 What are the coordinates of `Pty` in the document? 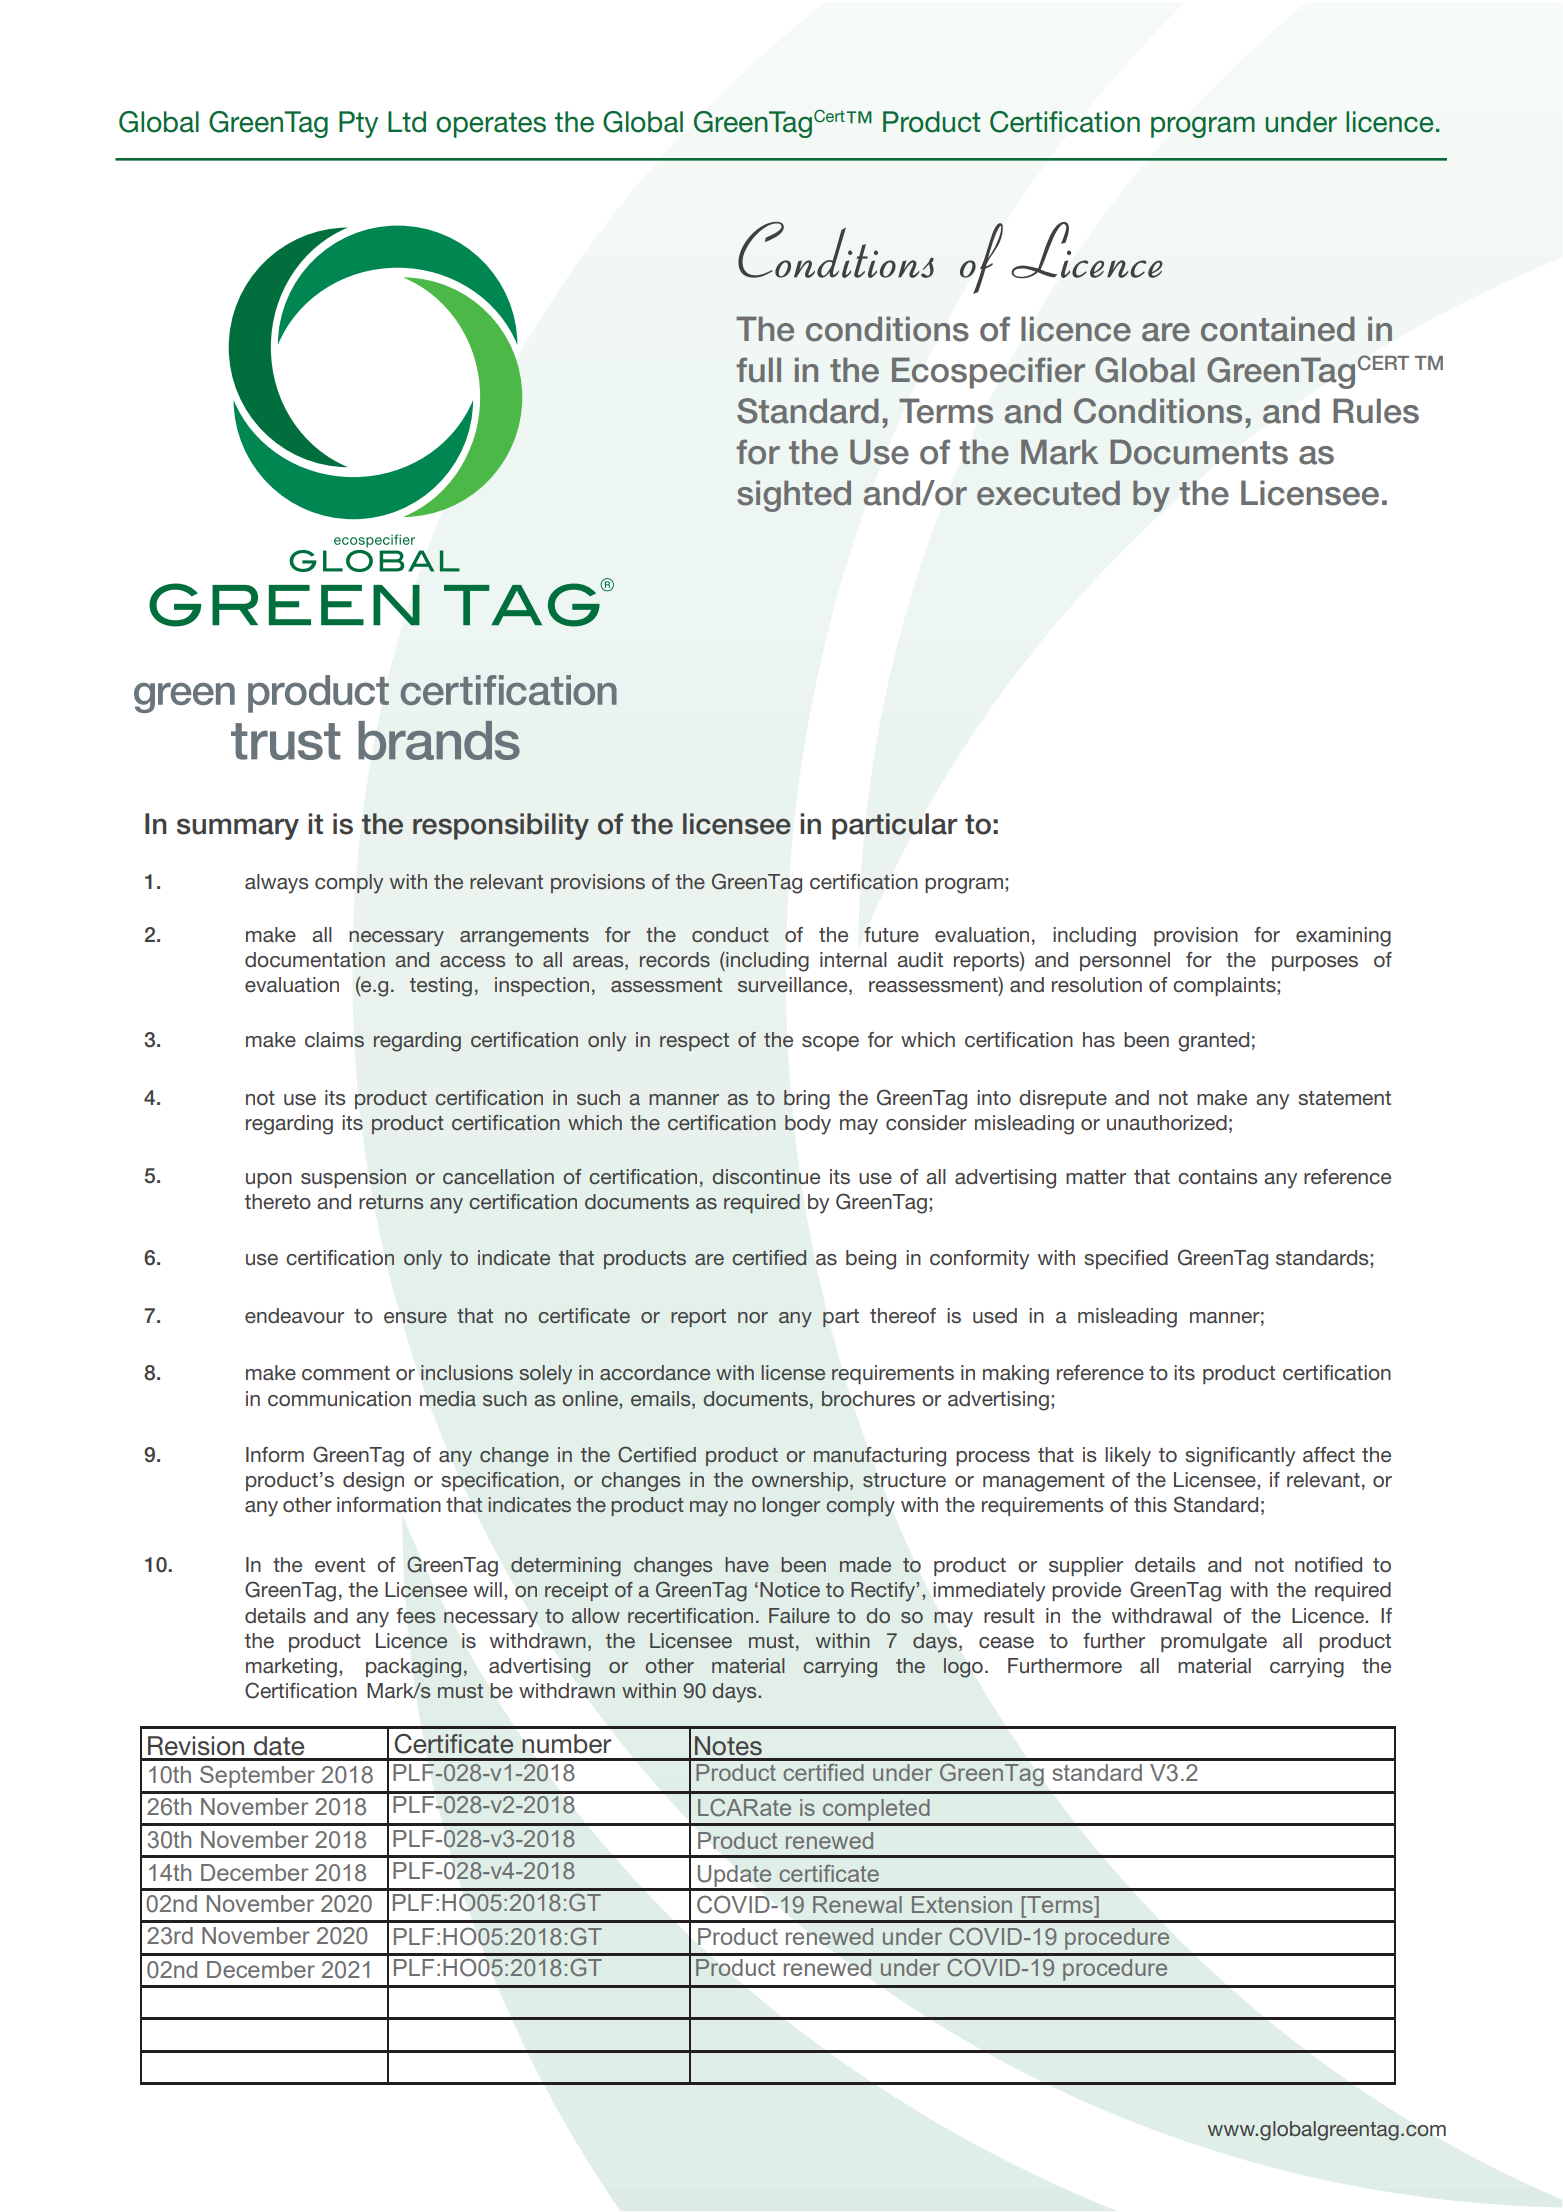 It's located at (358, 124).
